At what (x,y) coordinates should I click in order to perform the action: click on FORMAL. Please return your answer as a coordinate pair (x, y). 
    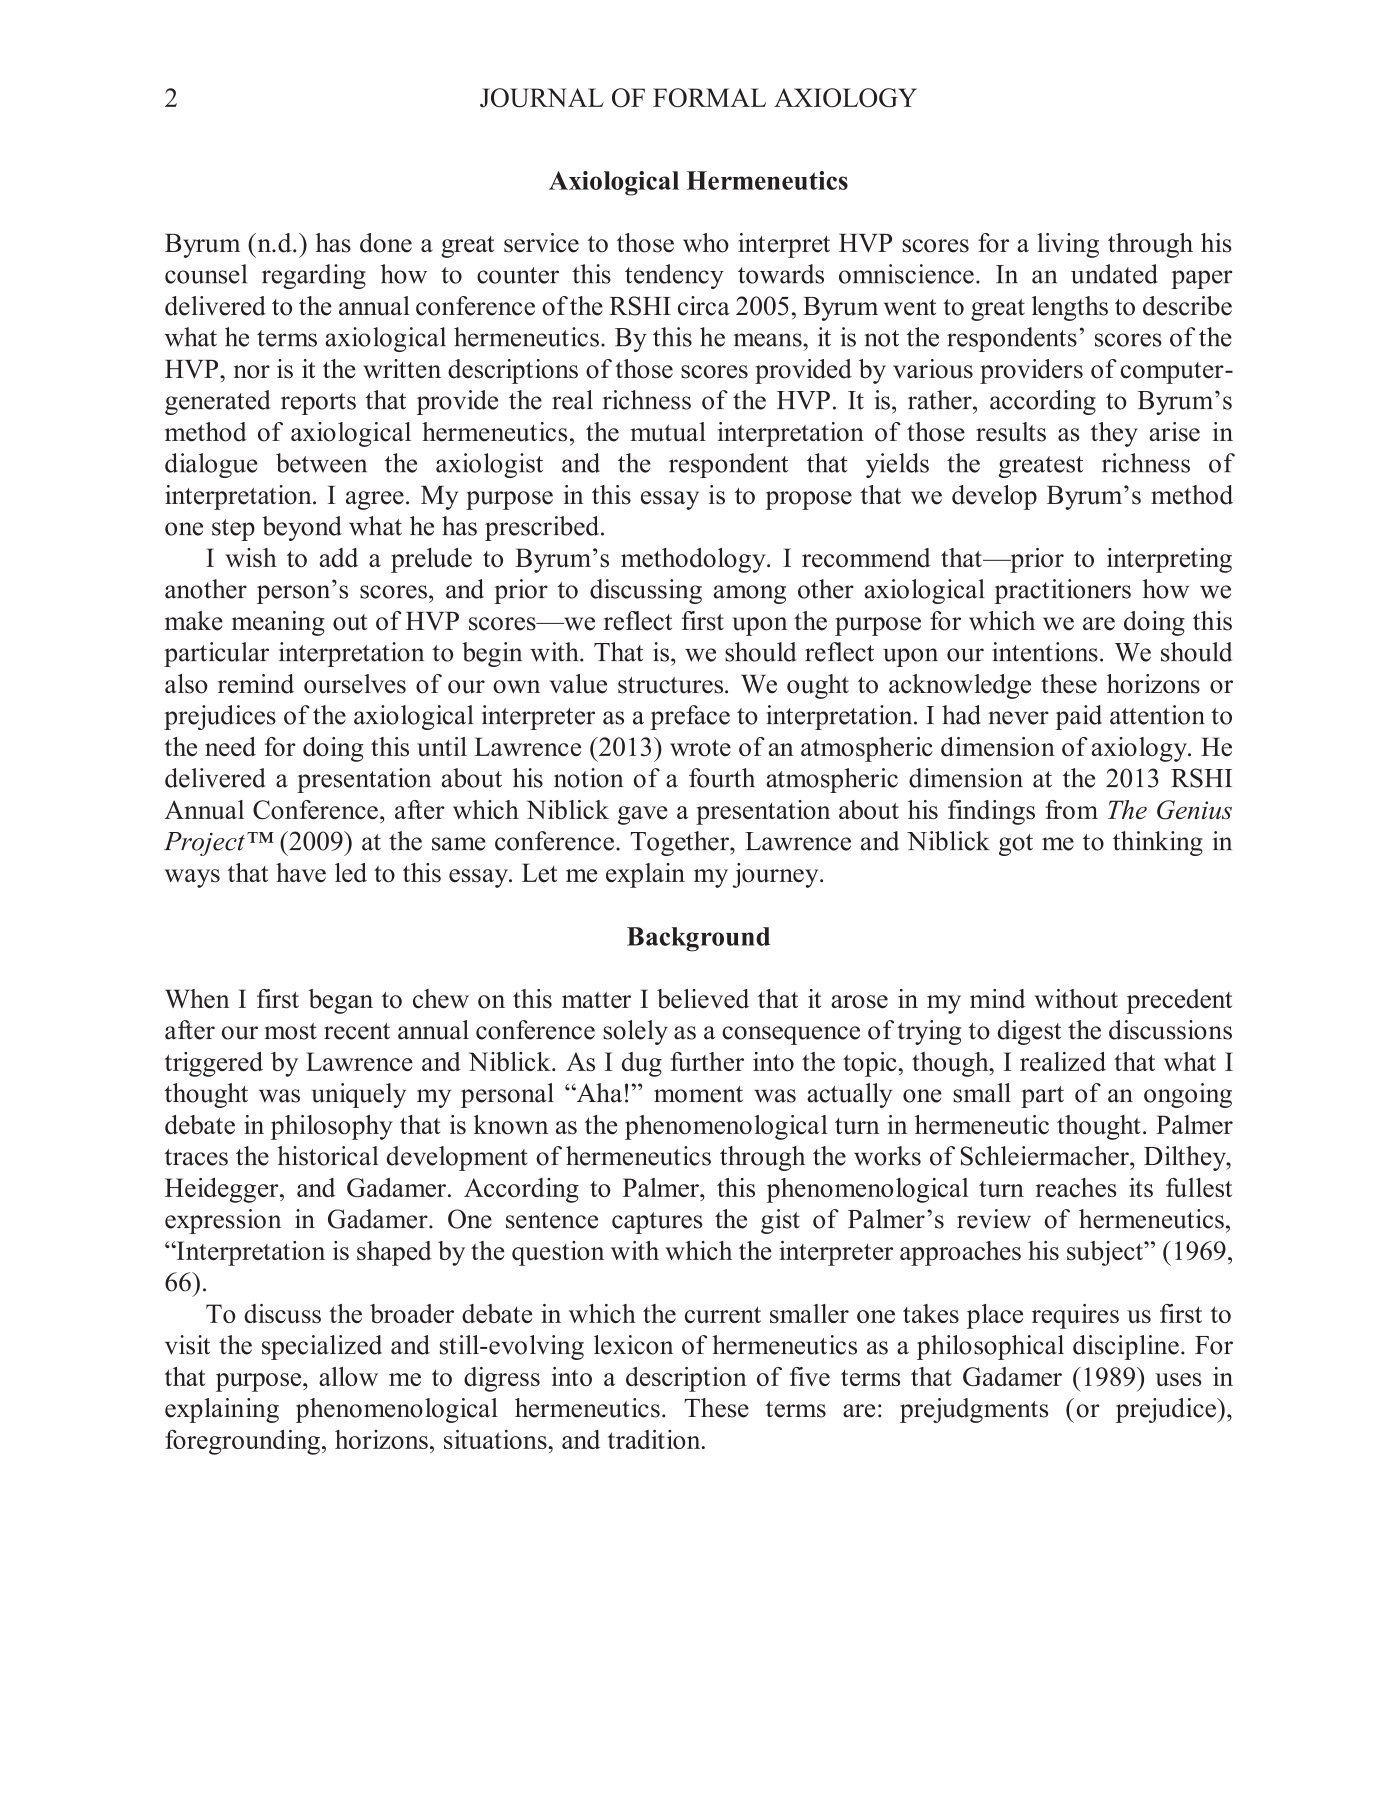
    Looking at the image, I should click on (709, 97).
